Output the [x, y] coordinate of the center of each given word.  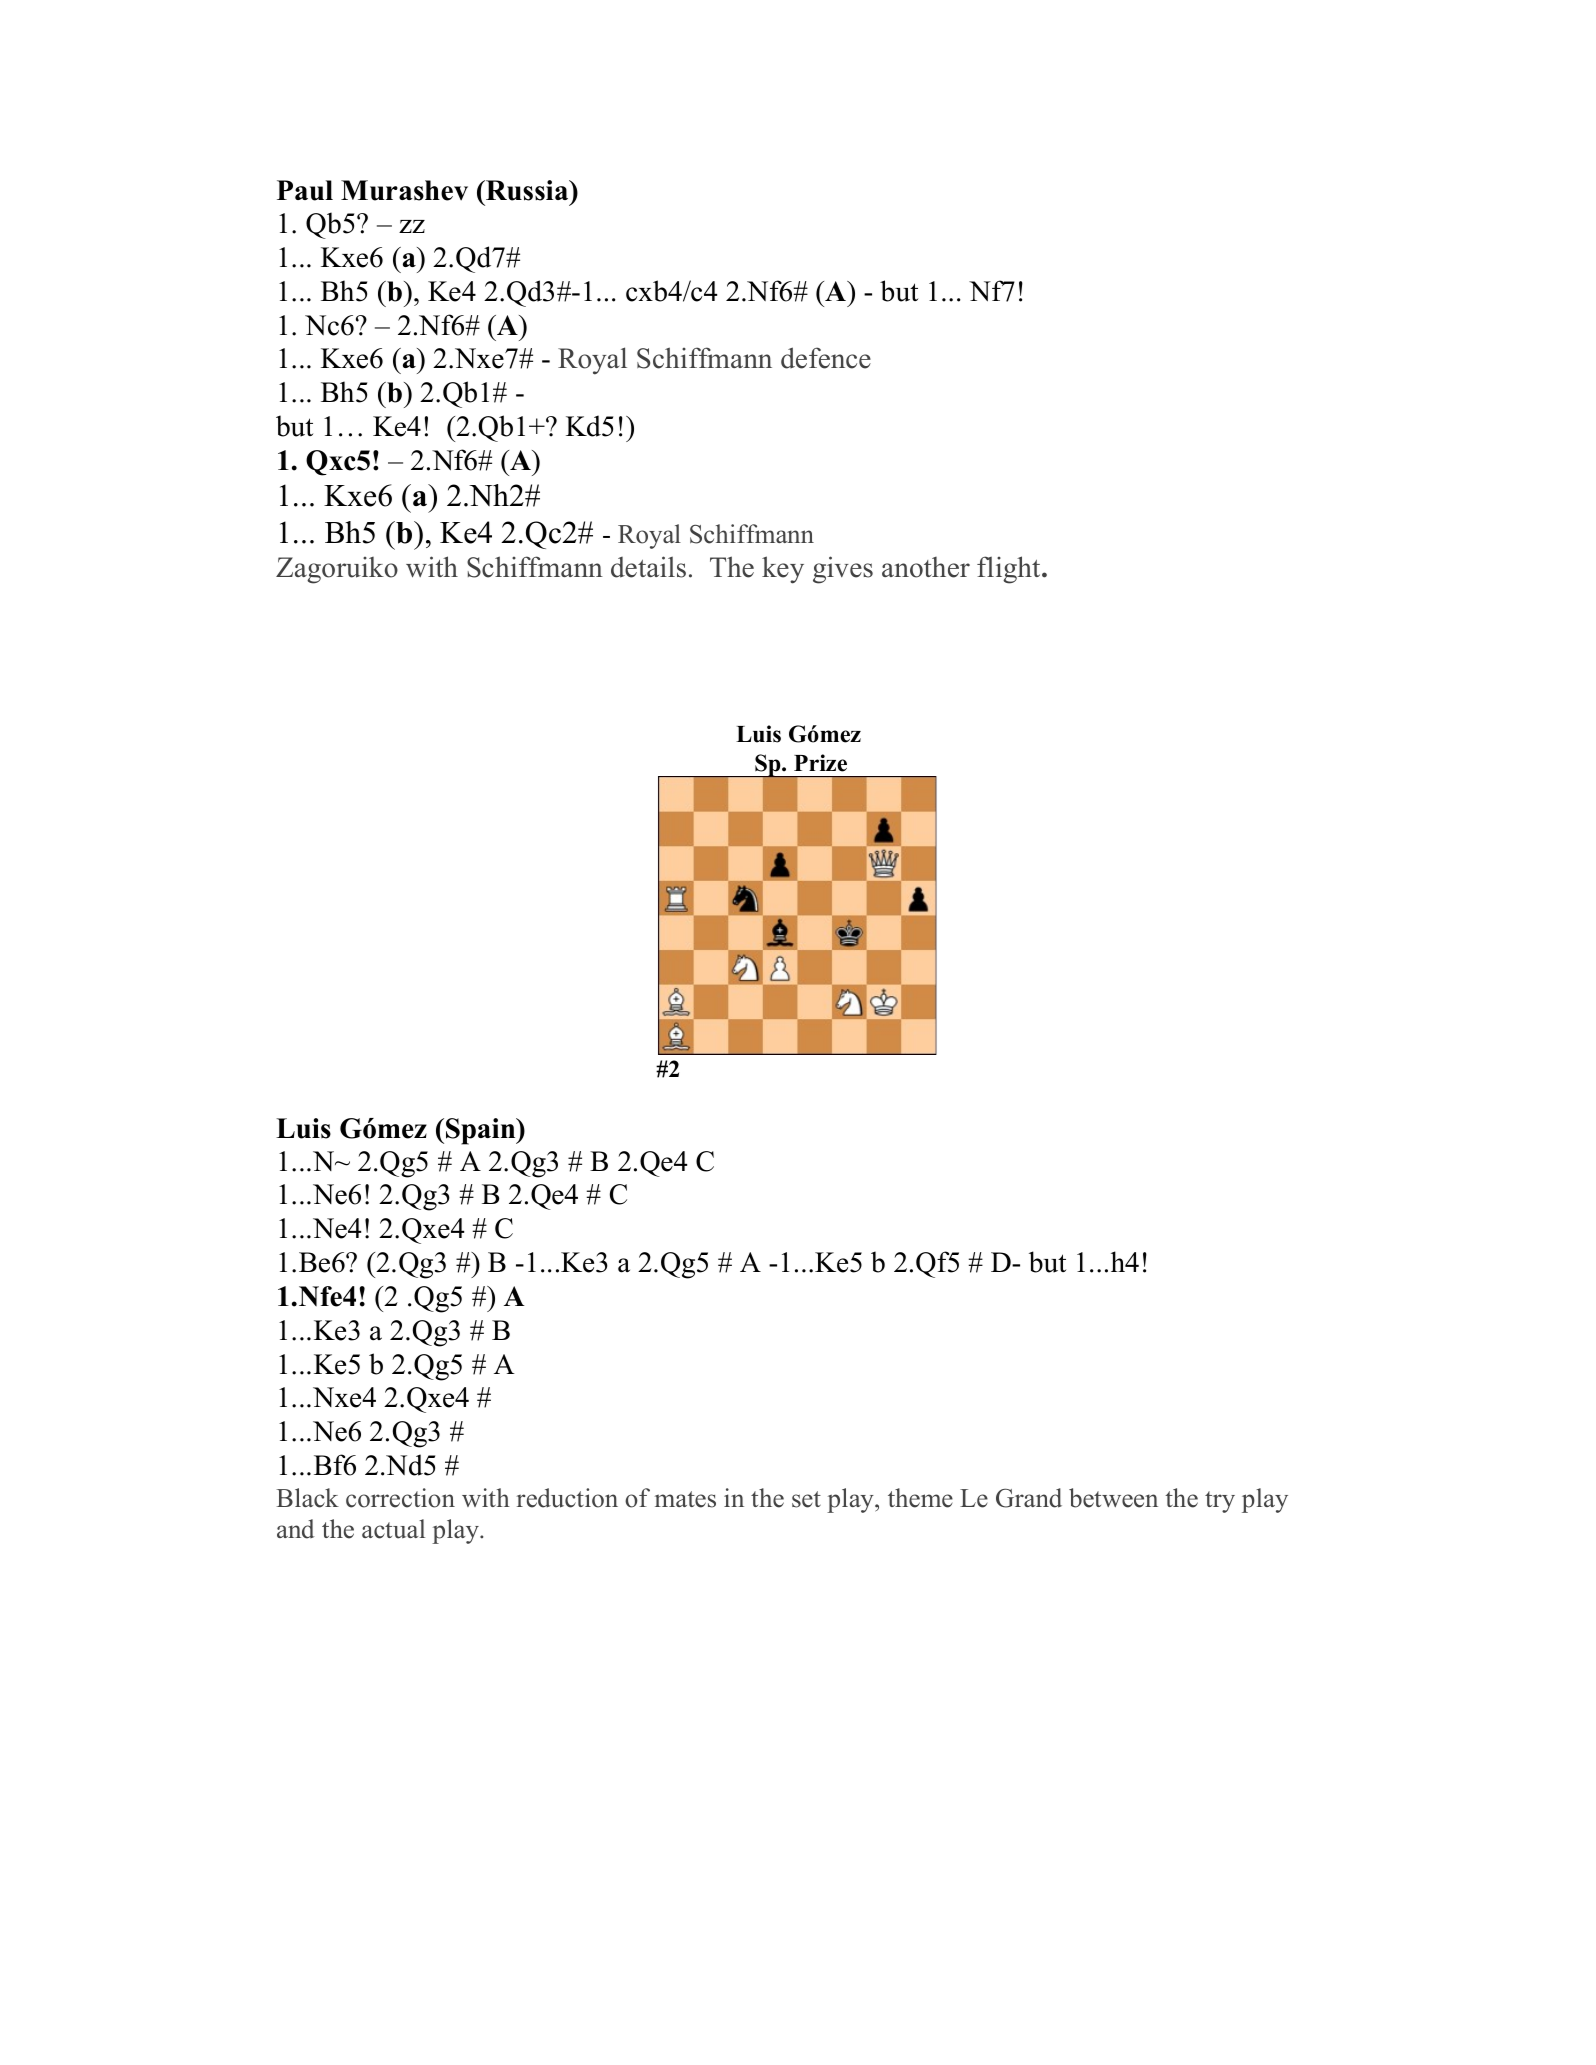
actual [393, 1529]
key [783, 570]
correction [400, 1498]
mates [685, 1499]
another [926, 567]
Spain [482, 1131]
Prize [820, 763]
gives [843, 570]
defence [826, 358]
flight [1010, 570]
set [806, 1499]
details [648, 567]
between [1113, 1498]
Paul [305, 190]
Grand [1029, 1498]
